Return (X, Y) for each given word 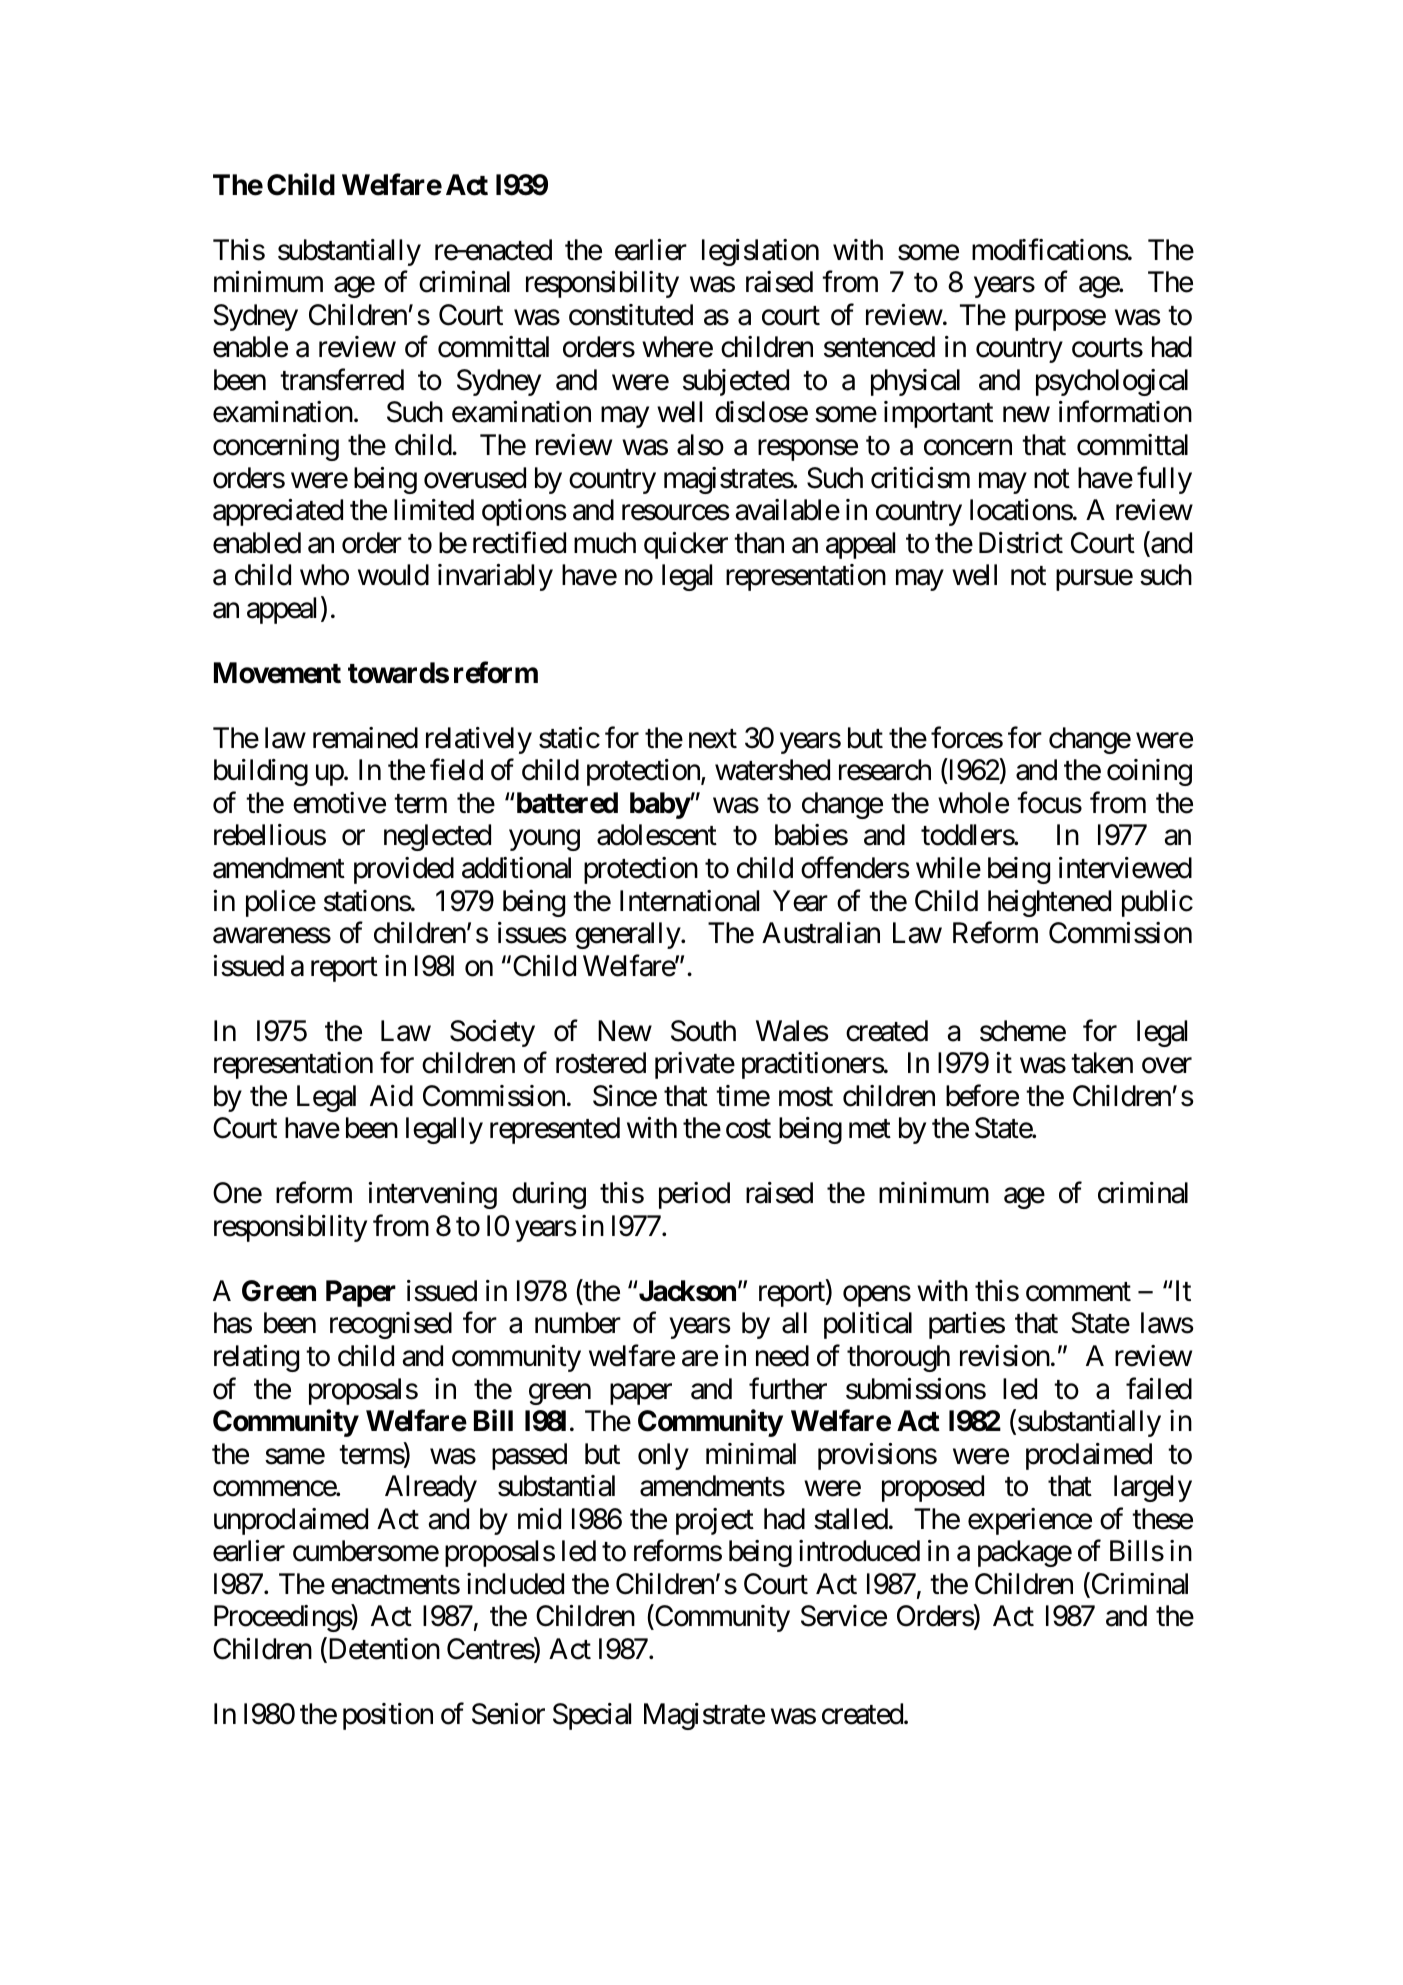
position (388, 1716)
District (1021, 543)
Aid (391, 1096)
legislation (760, 252)
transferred (342, 380)
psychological (1112, 382)
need (782, 1356)
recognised (391, 1325)
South (703, 1031)
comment (1078, 1292)
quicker (686, 545)
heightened (1049, 903)
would (393, 575)
